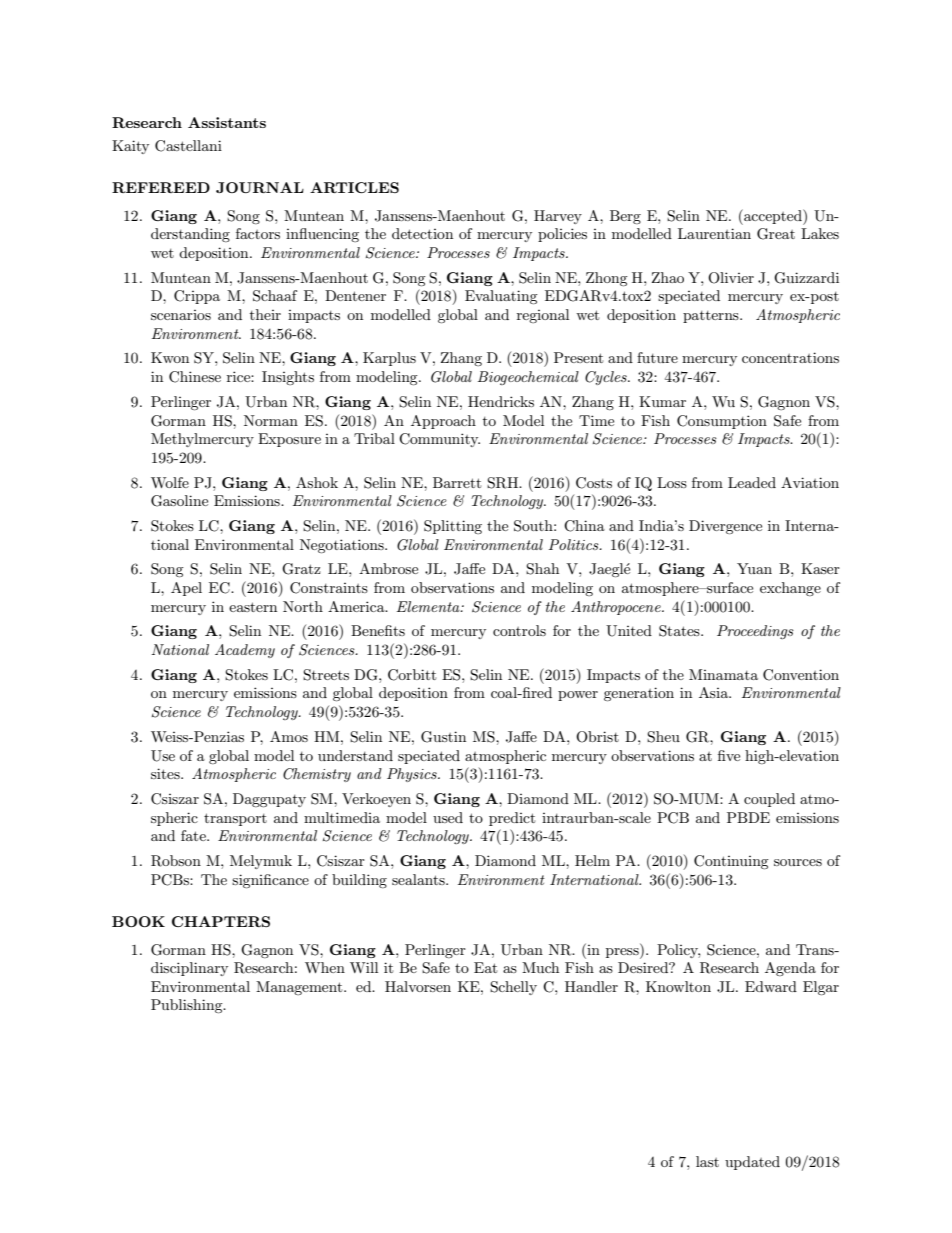 The image size is (952, 1233). What do you see at coordinates (519, 630) in the screenshot?
I see `controls` at bounding box center [519, 630].
